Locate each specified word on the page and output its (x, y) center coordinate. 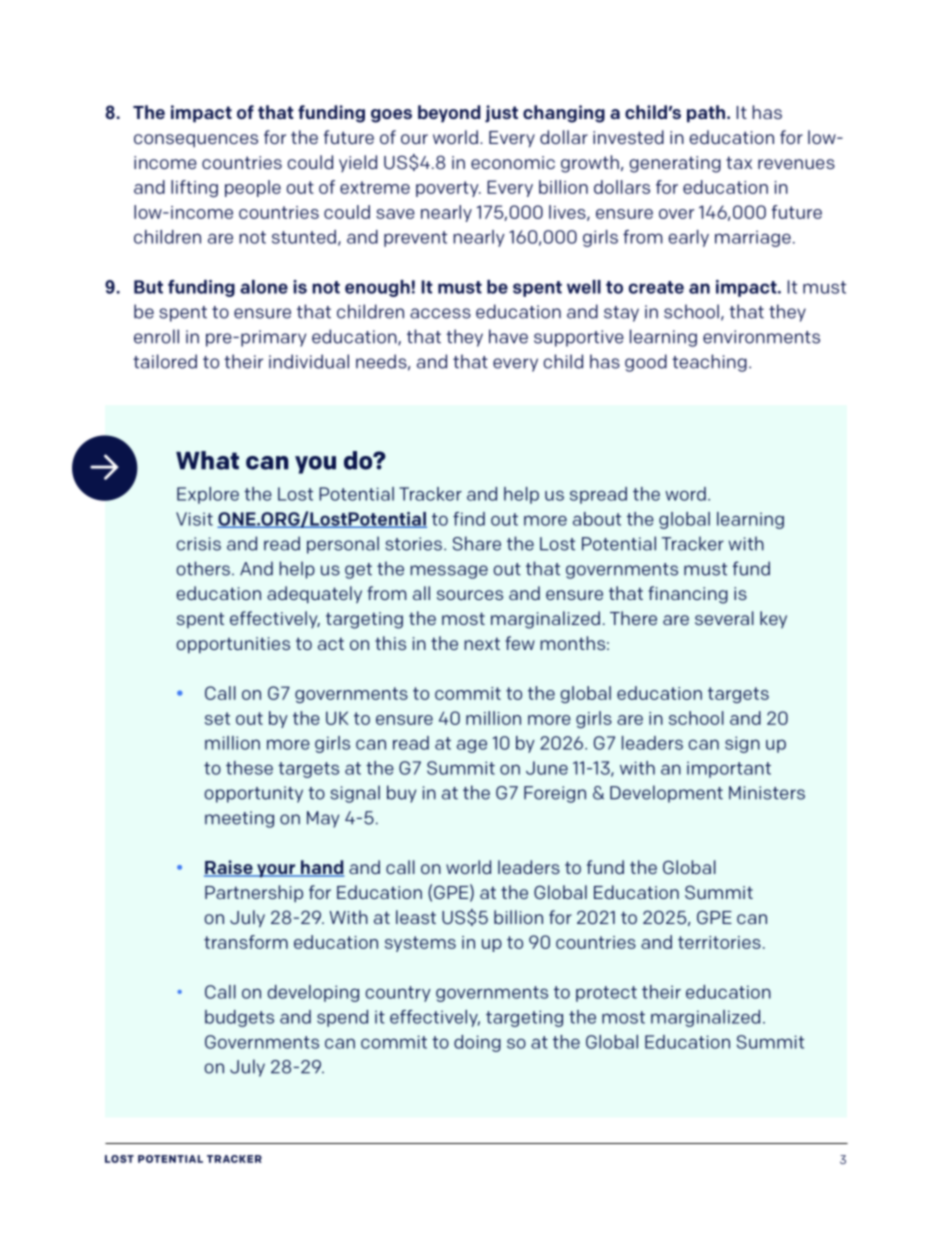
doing (477, 1043)
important (729, 769)
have (508, 336)
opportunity (254, 794)
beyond (449, 114)
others (203, 568)
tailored (165, 361)
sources (470, 595)
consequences (196, 140)
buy (401, 794)
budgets (239, 1018)
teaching (709, 363)
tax (739, 162)
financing (688, 595)
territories (719, 942)
